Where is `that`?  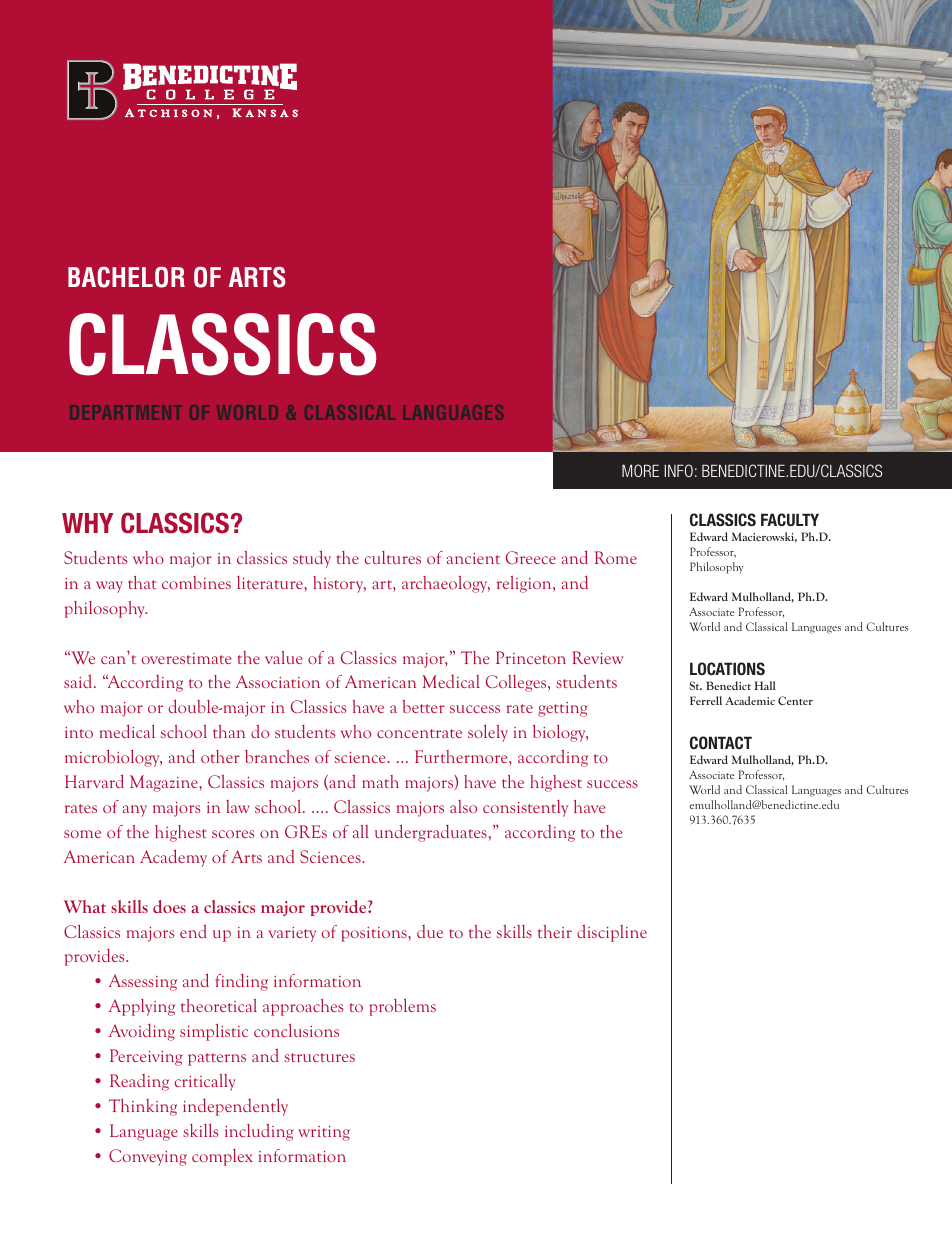
that is located at coordinates (142, 582).
